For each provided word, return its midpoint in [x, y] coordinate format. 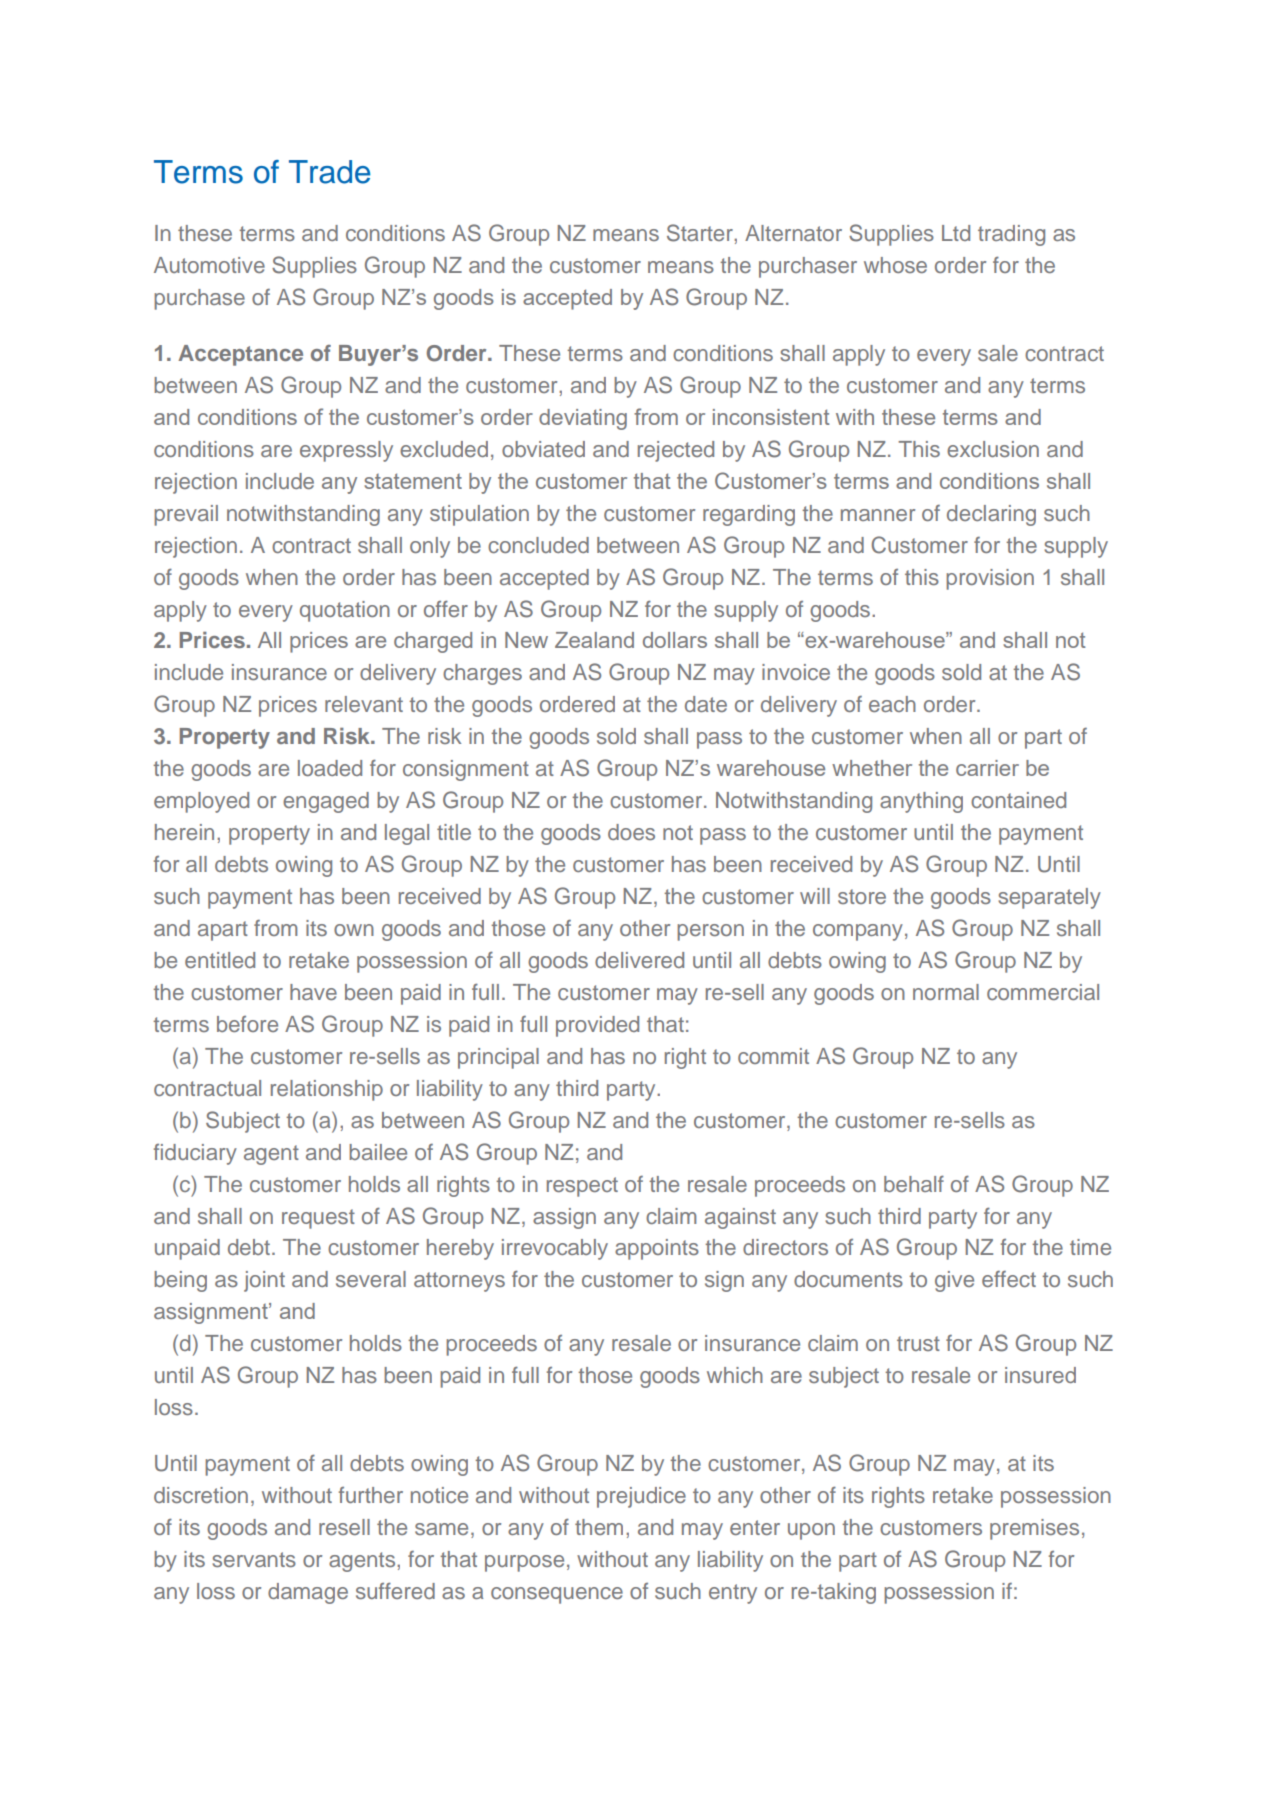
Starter [701, 233]
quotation [345, 611]
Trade [330, 172]
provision [990, 579]
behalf [914, 1184]
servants [254, 1559]
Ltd [956, 233]
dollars [675, 640]
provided [597, 1026]
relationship [327, 1090]
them [599, 1527]
